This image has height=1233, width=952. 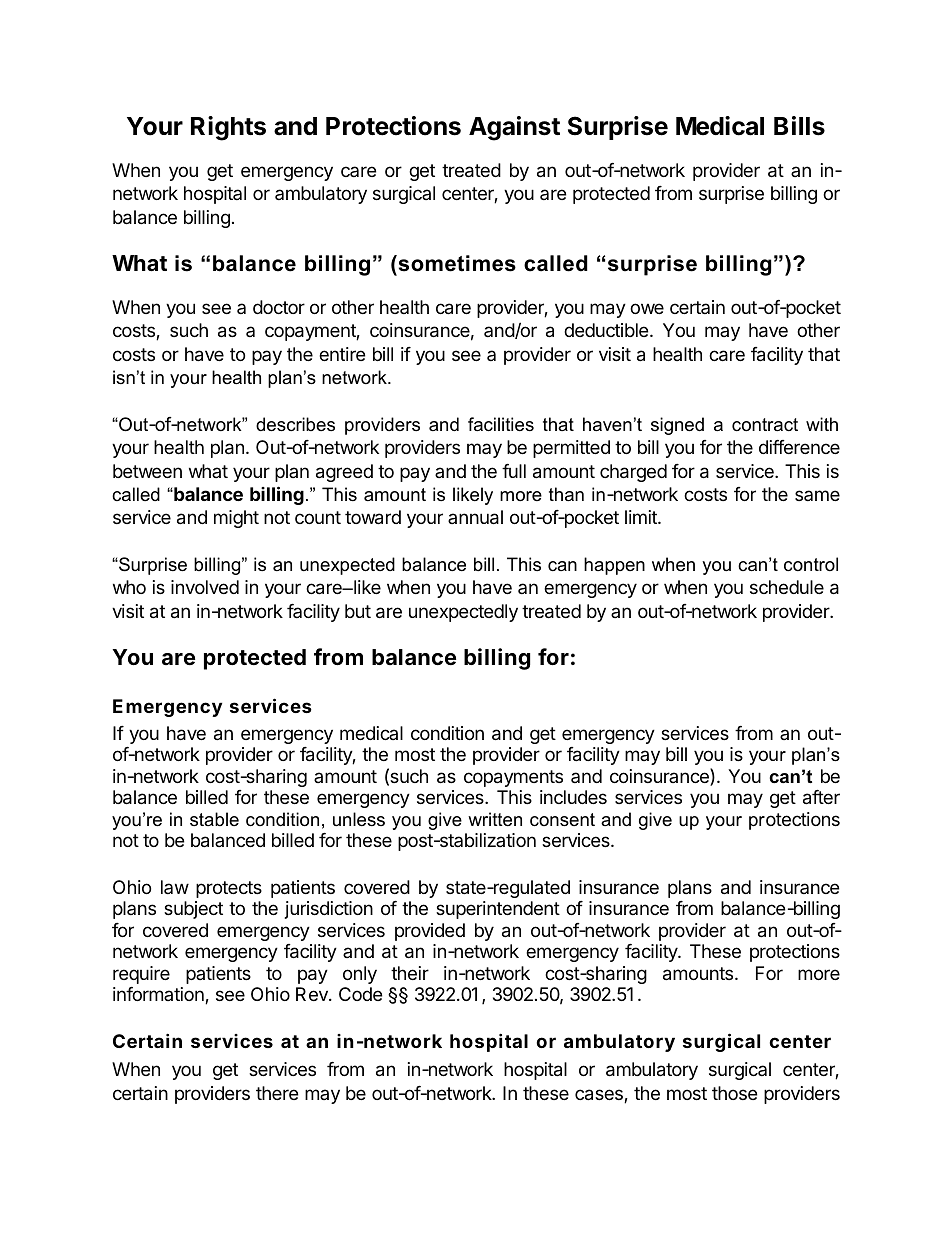 I want to click on cases, so click(x=600, y=1096).
